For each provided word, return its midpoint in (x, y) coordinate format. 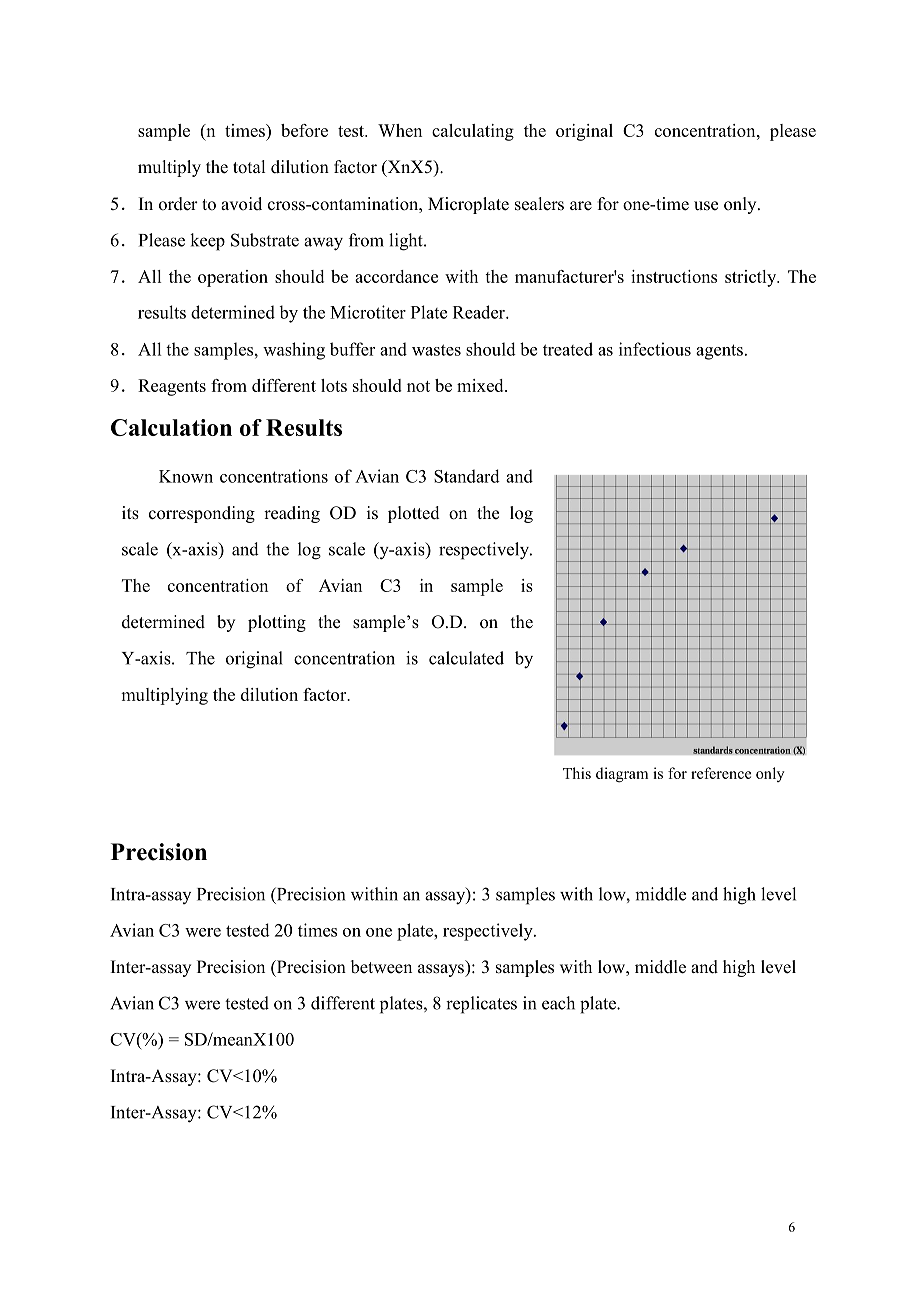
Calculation (171, 427)
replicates (481, 1005)
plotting (277, 623)
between (381, 967)
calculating (473, 132)
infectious (655, 349)
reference (721, 773)
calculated (466, 658)
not (418, 386)
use (706, 206)
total (249, 167)
